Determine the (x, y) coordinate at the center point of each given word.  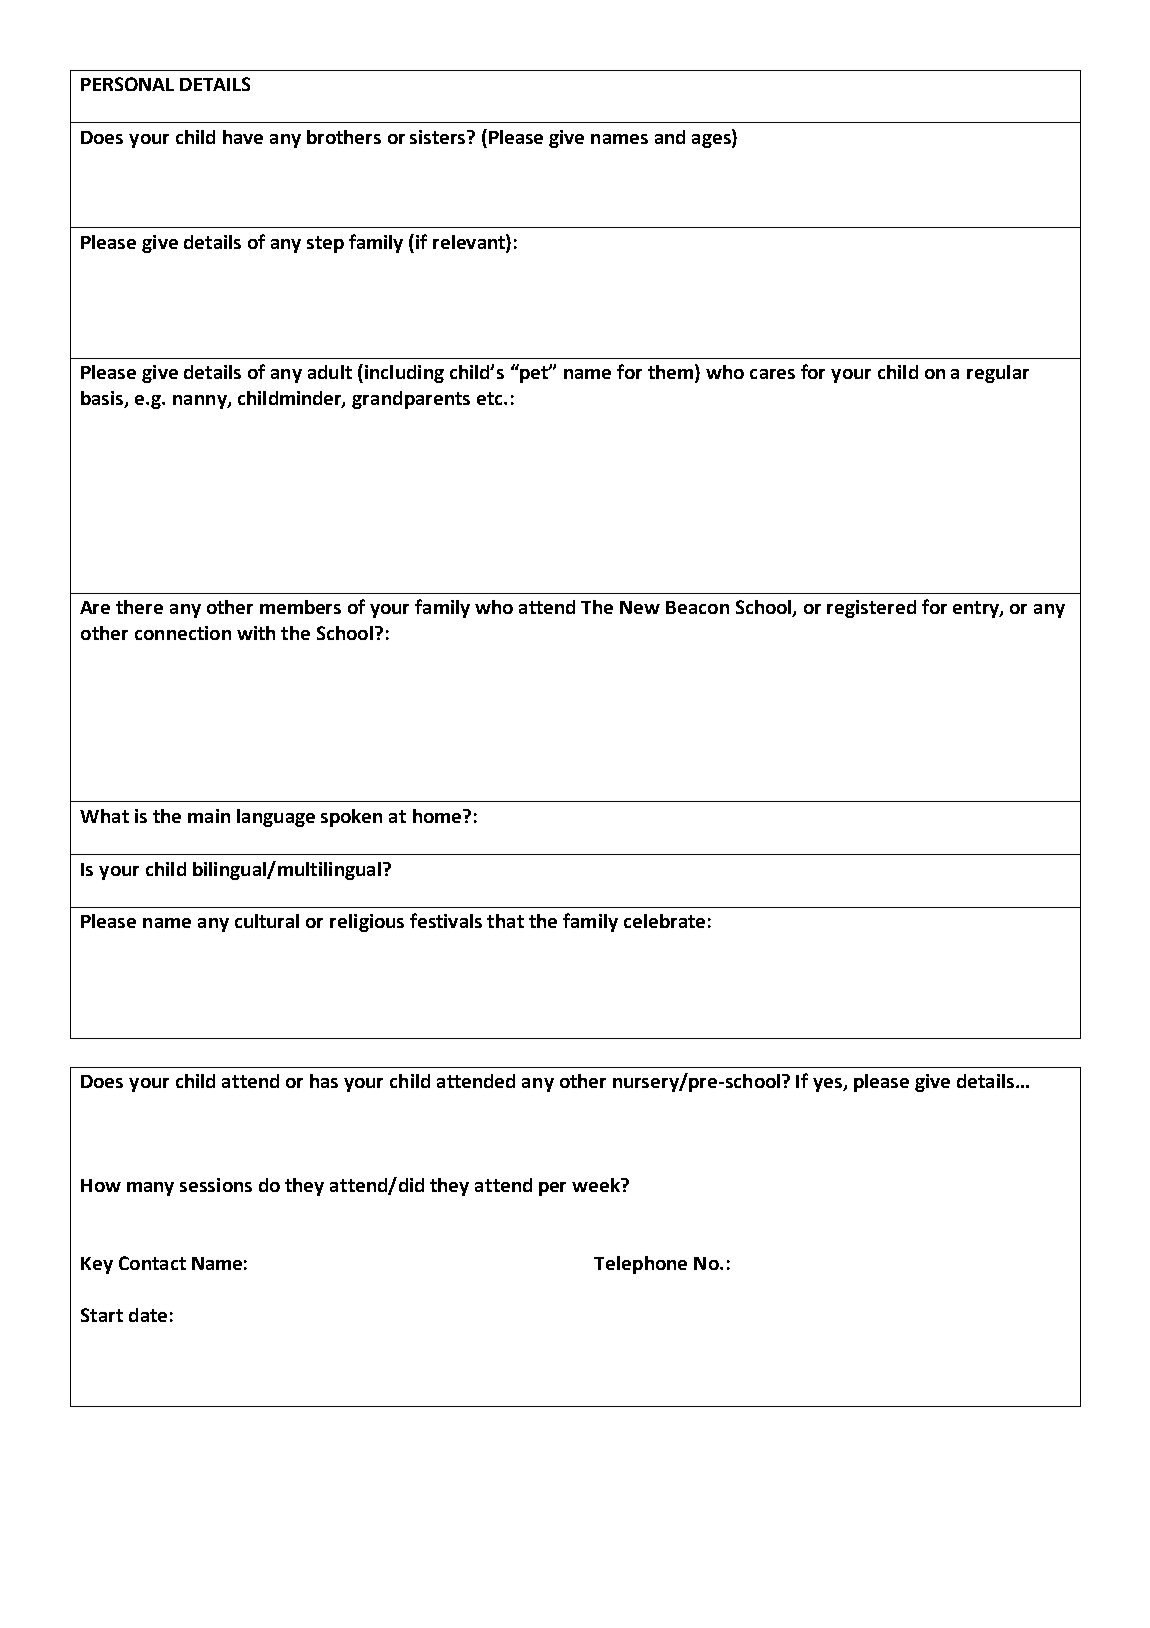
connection (183, 633)
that (505, 921)
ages (712, 141)
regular (998, 374)
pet (534, 373)
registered (871, 609)
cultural (267, 921)
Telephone (640, 1265)
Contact (152, 1263)
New (640, 607)
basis (103, 399)
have (243, 137)
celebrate (664, 921)
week (597, 1185)
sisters (439, 137)
